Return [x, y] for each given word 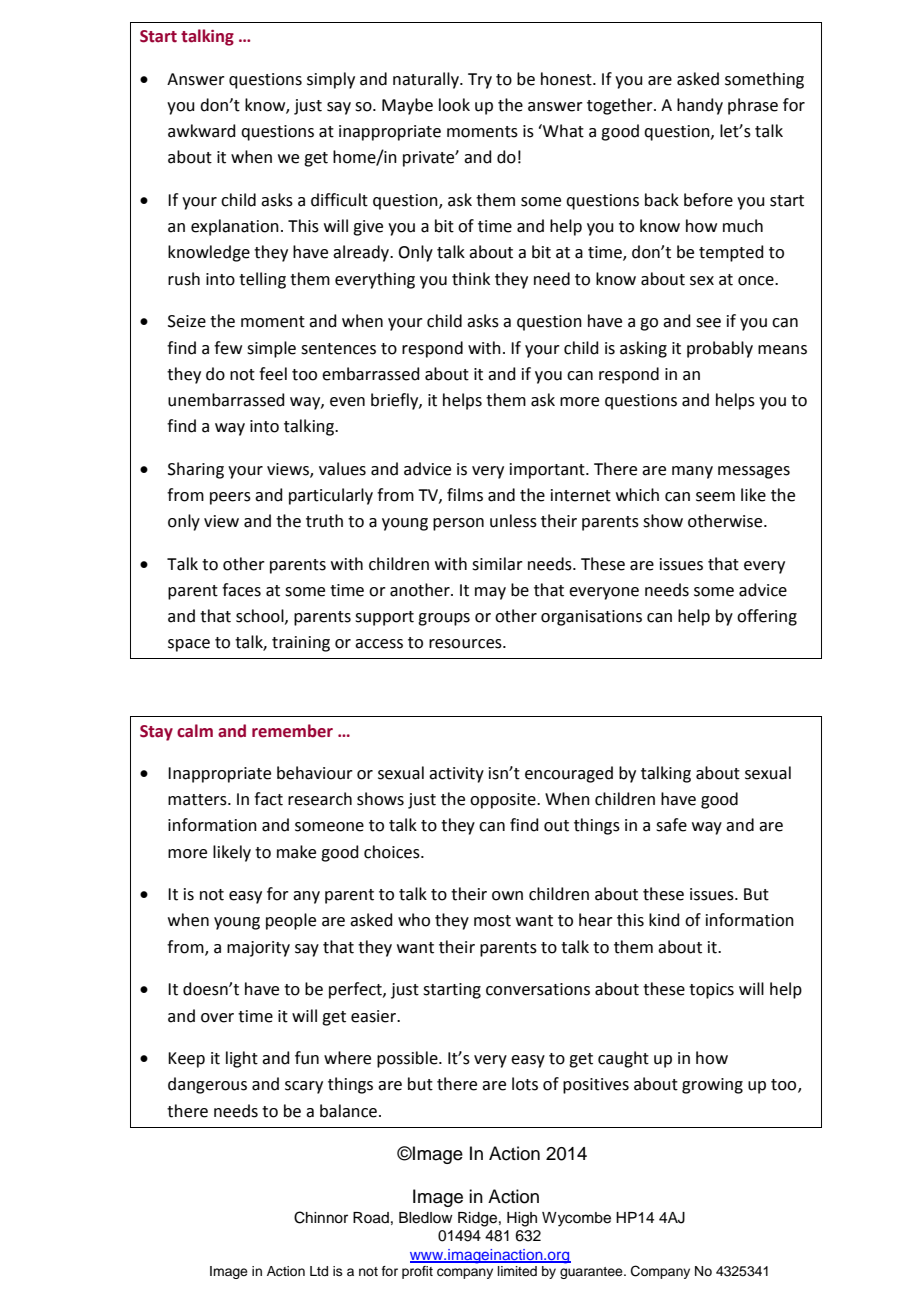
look [454, 105]
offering [767, 617]
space [189, 645]
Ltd [319, 1271]
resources [466, 644]
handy [700, 106]
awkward [202, 131]
